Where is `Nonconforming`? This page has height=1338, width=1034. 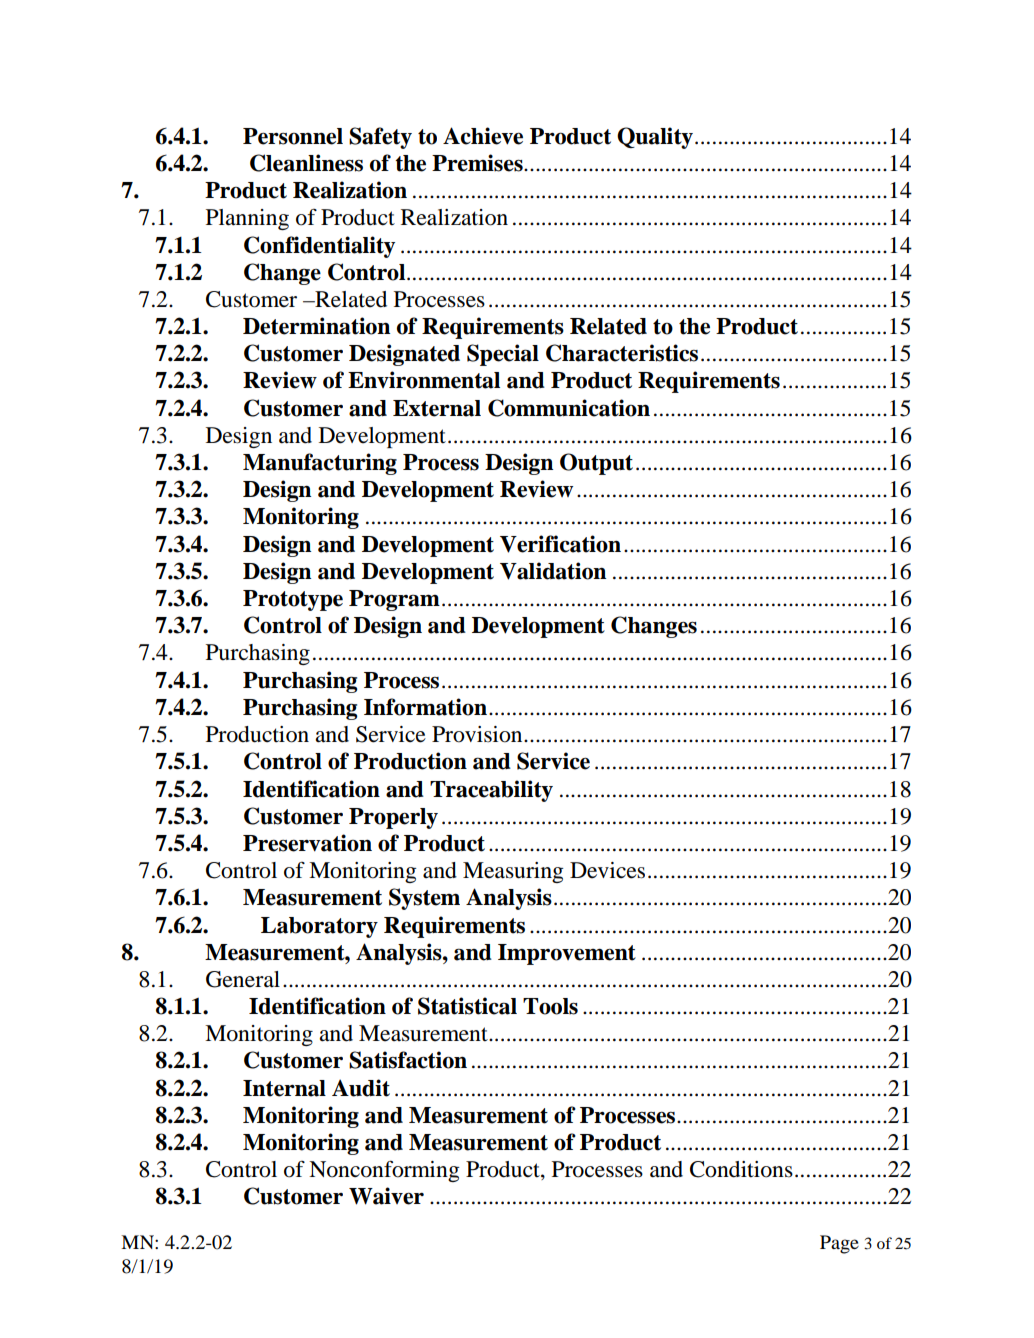 Nonconforming is located at coordinates (384, 1171).
